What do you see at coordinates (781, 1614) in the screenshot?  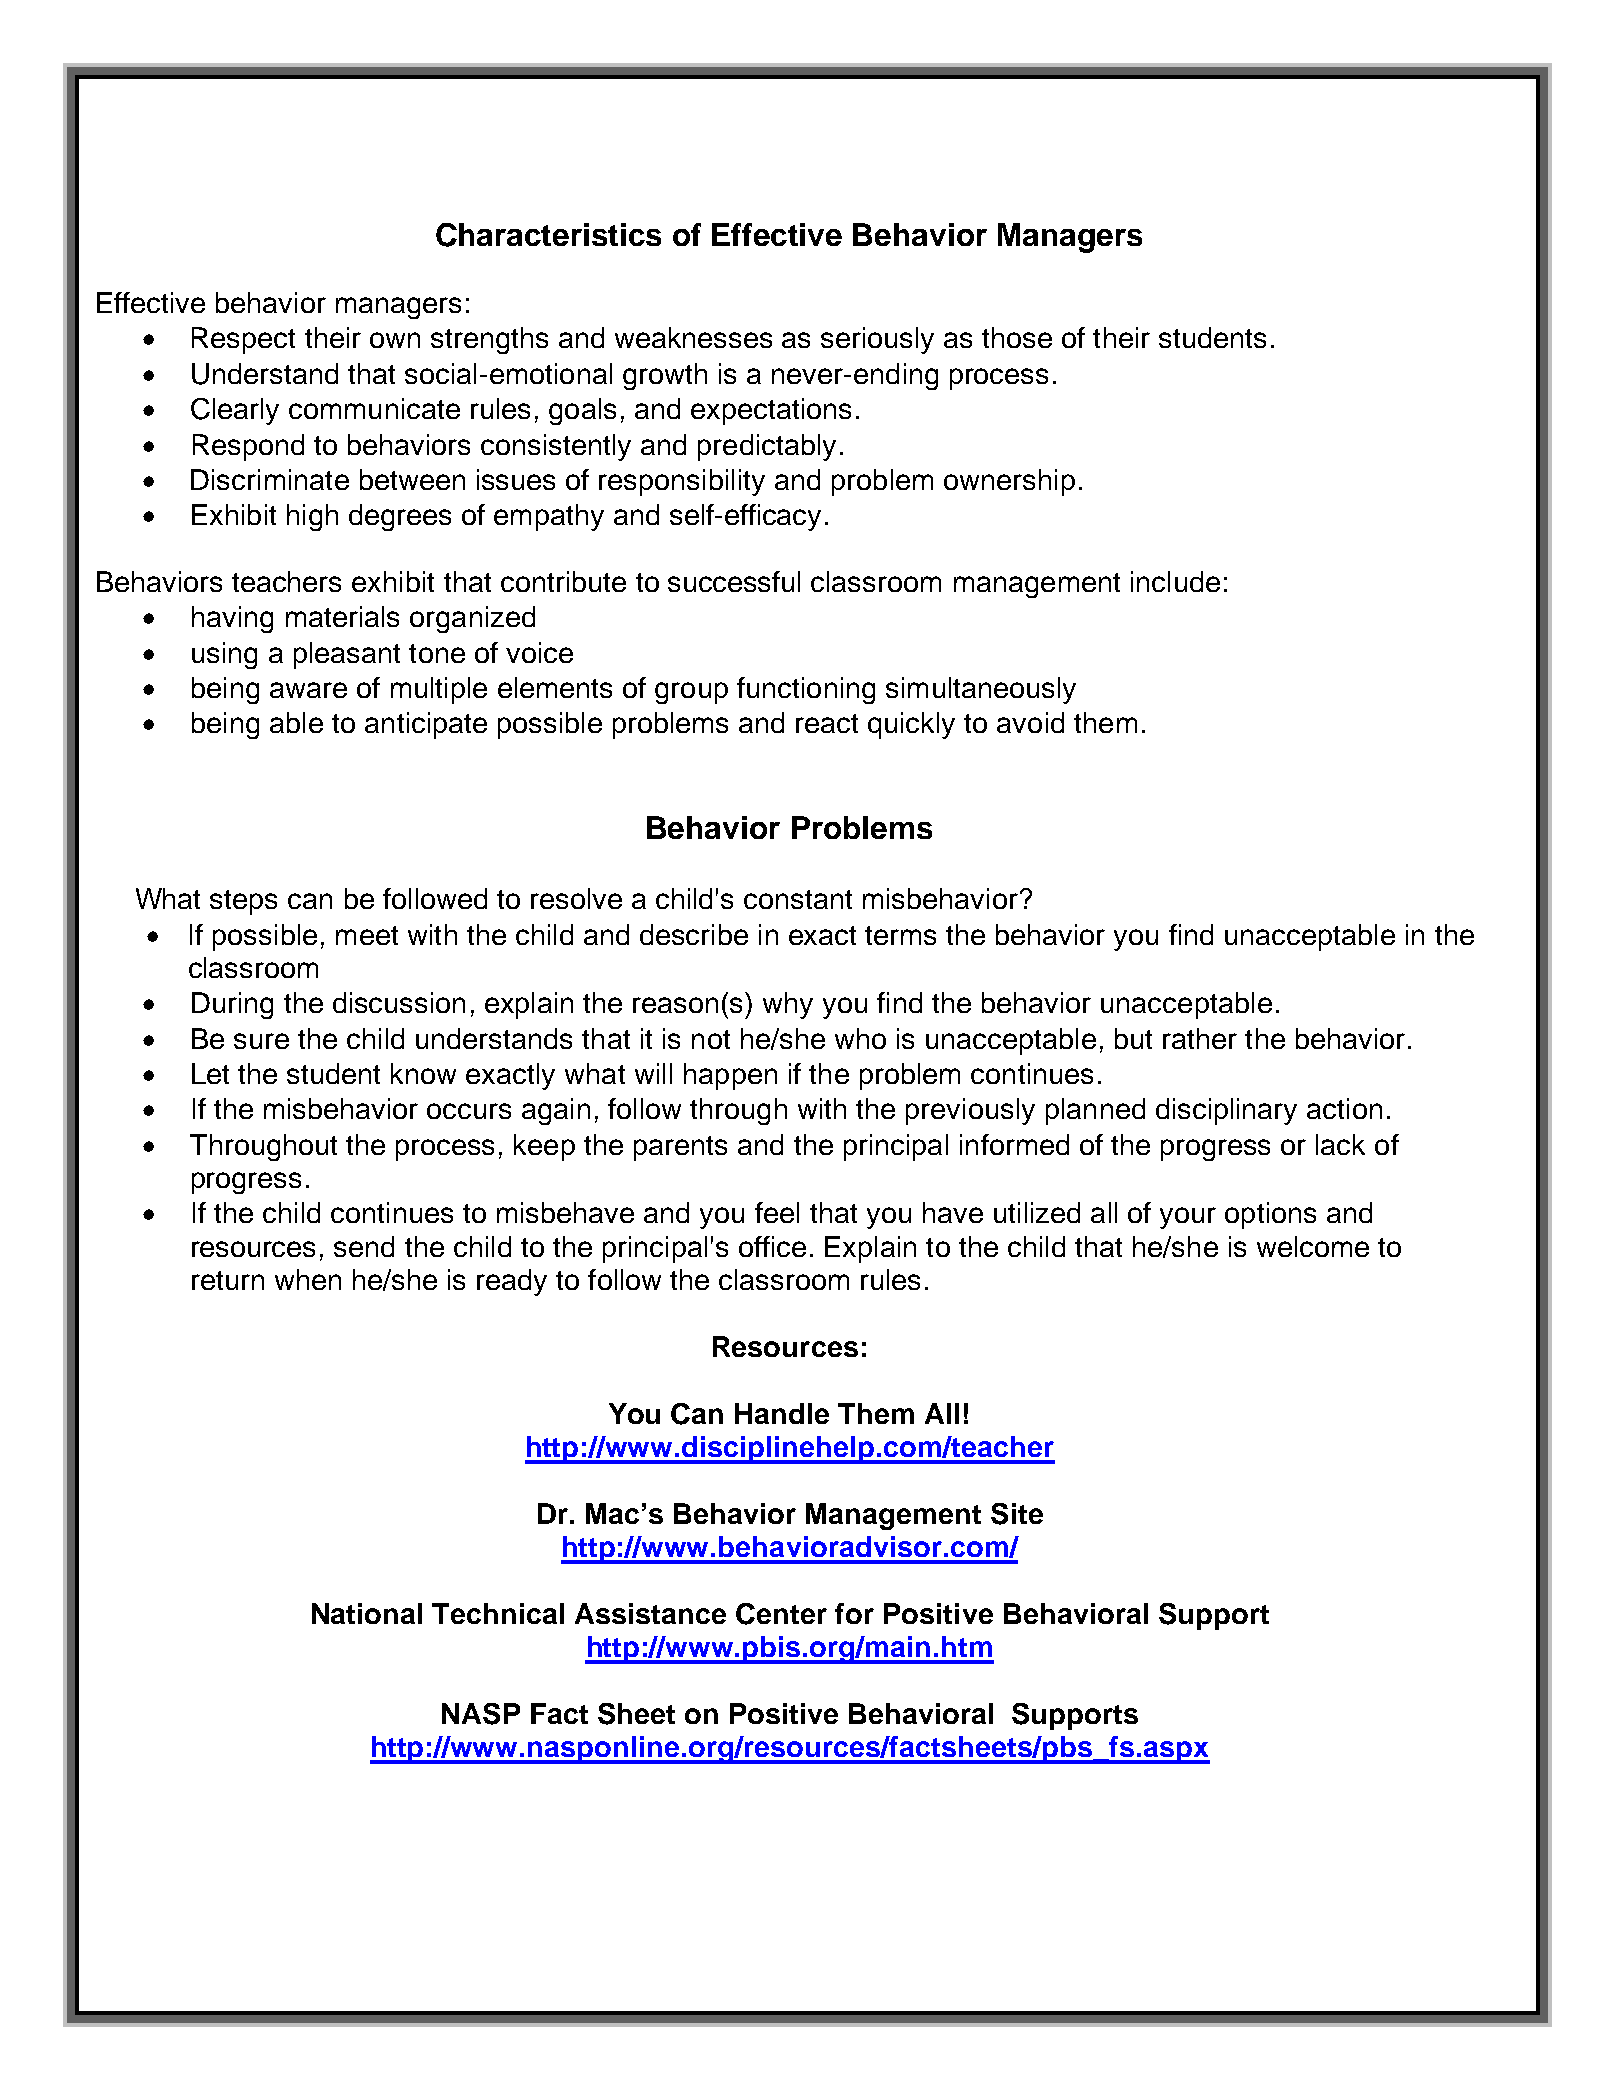 I see `Center` at bounding box center [781, 1614].
